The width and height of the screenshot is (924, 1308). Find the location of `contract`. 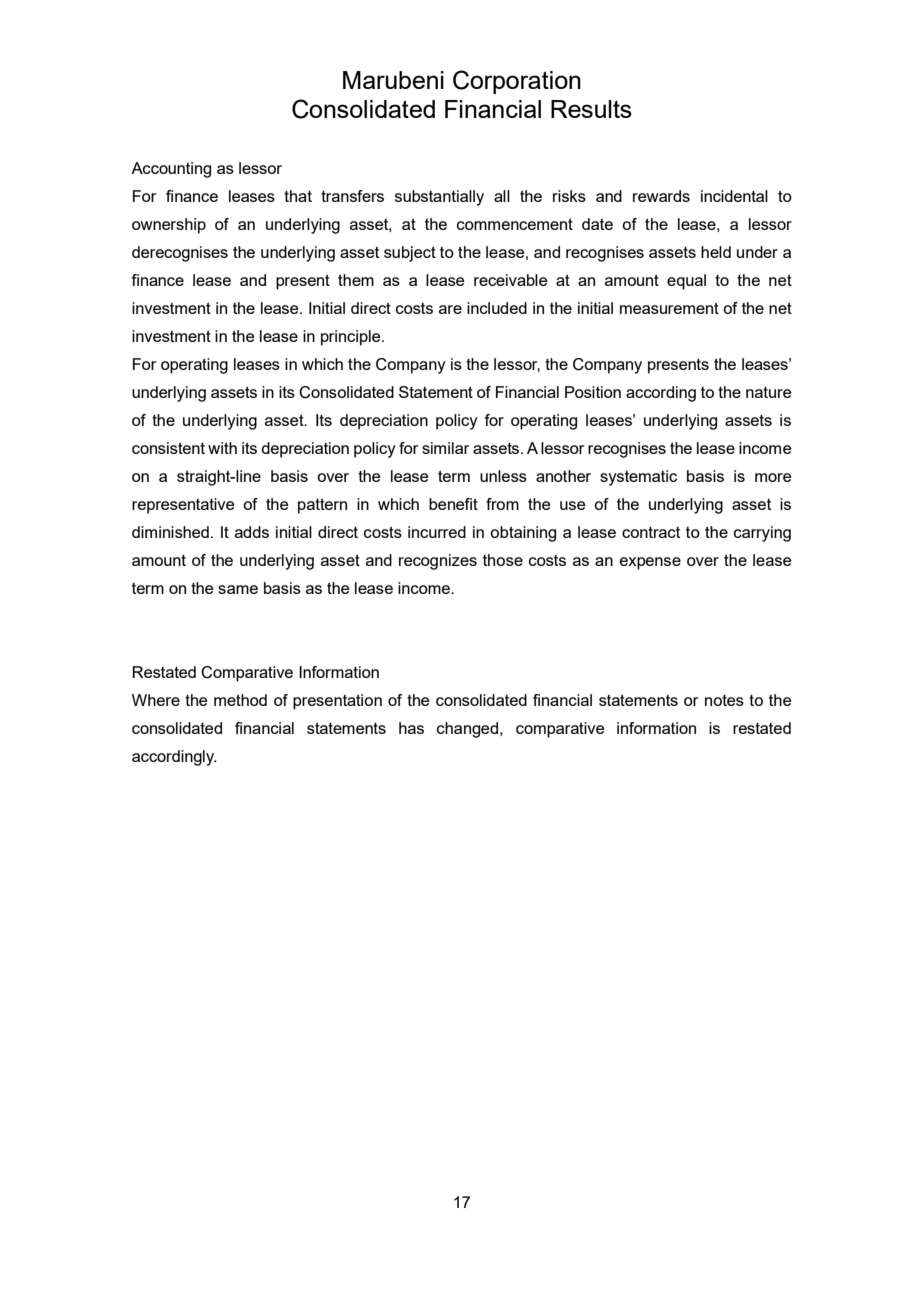

contract is located at coordinates (651, 532).
